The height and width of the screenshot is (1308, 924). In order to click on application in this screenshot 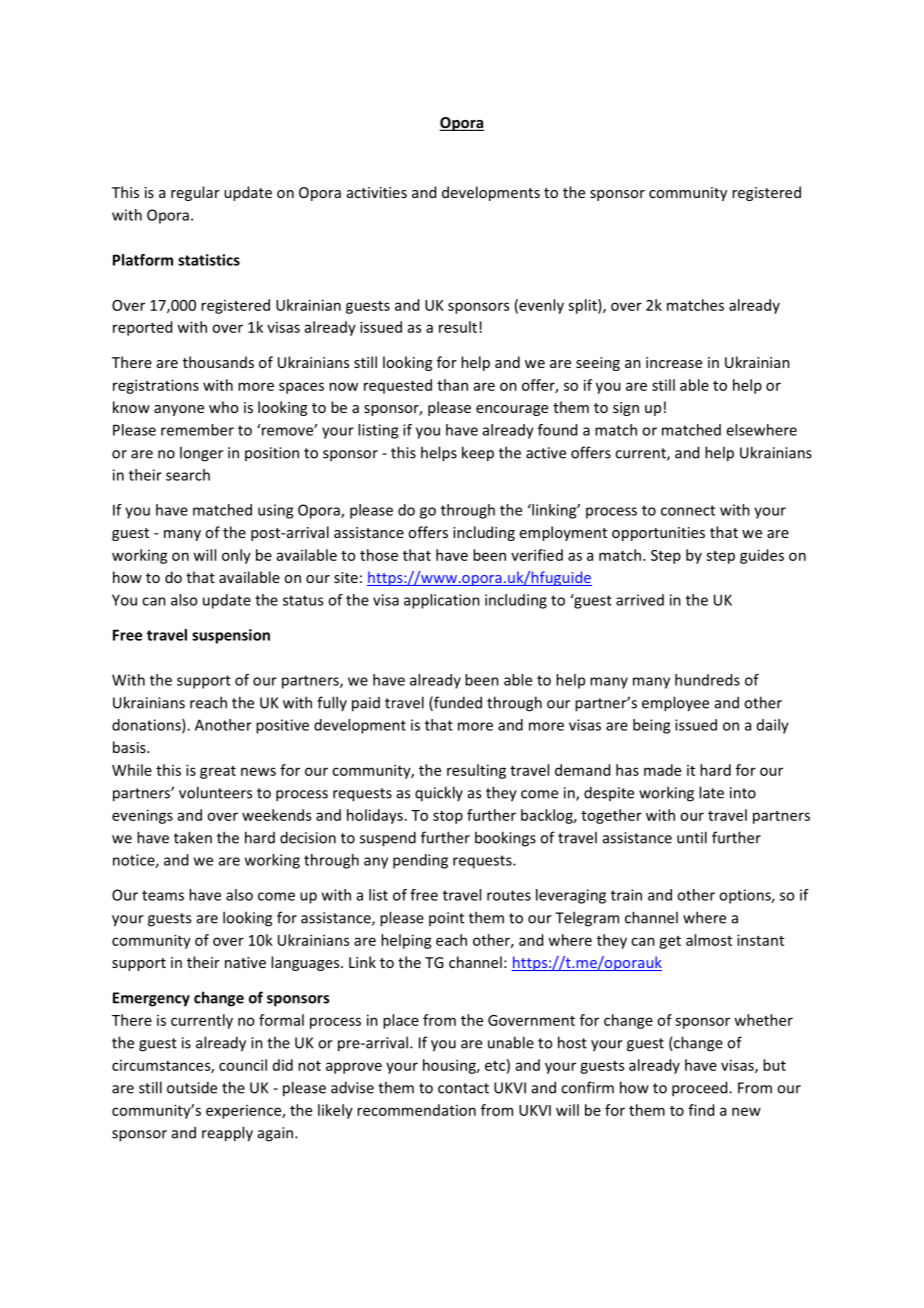, I will do `click(442, 601)`.
